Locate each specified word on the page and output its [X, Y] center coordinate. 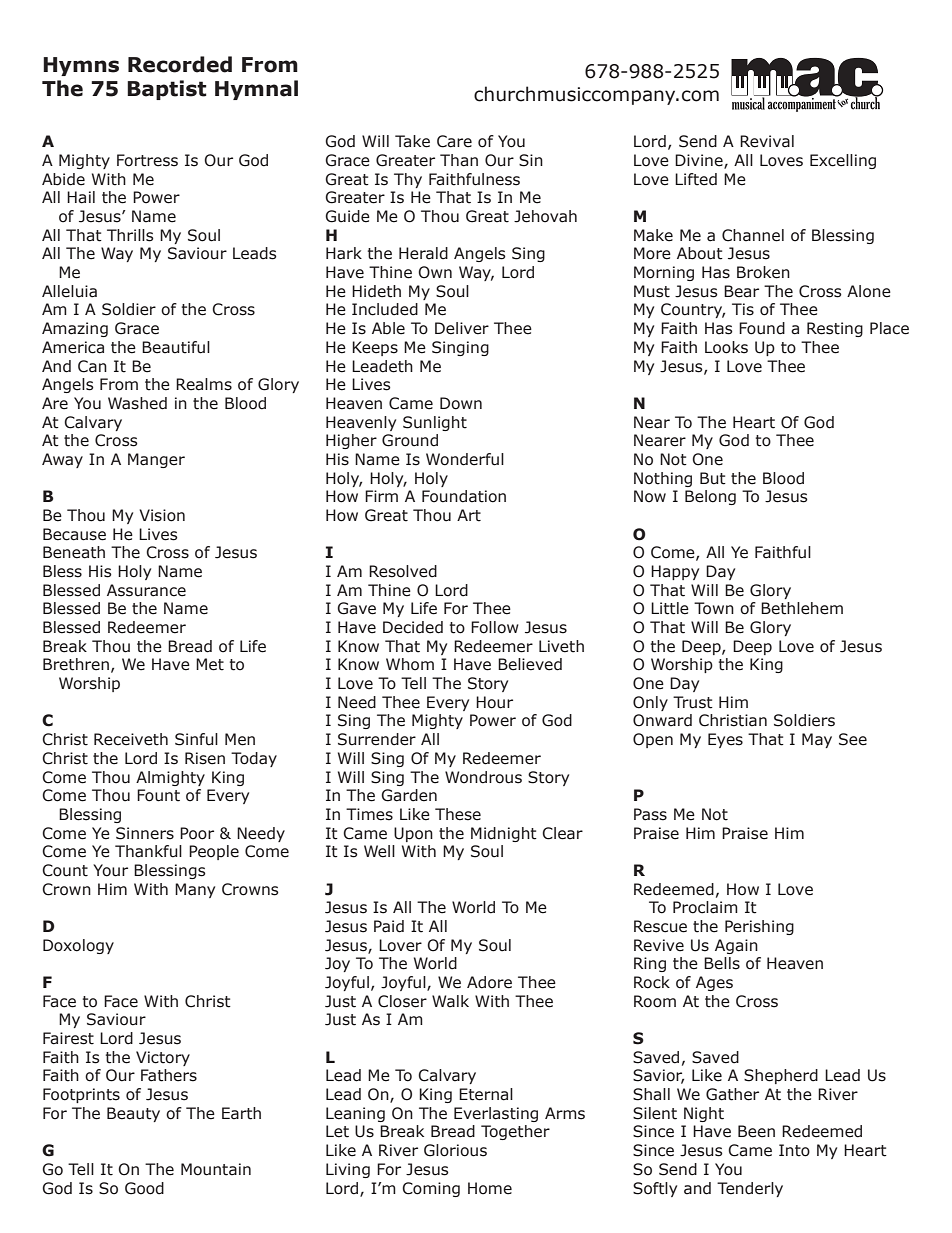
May [817, 740]
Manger [156, 460]
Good [144, 1188]
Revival [767, 141]
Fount [158, 795]
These [458, 814]
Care [454, 141]
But [713, 478]
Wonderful [465, 459]
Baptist [167, 90]
